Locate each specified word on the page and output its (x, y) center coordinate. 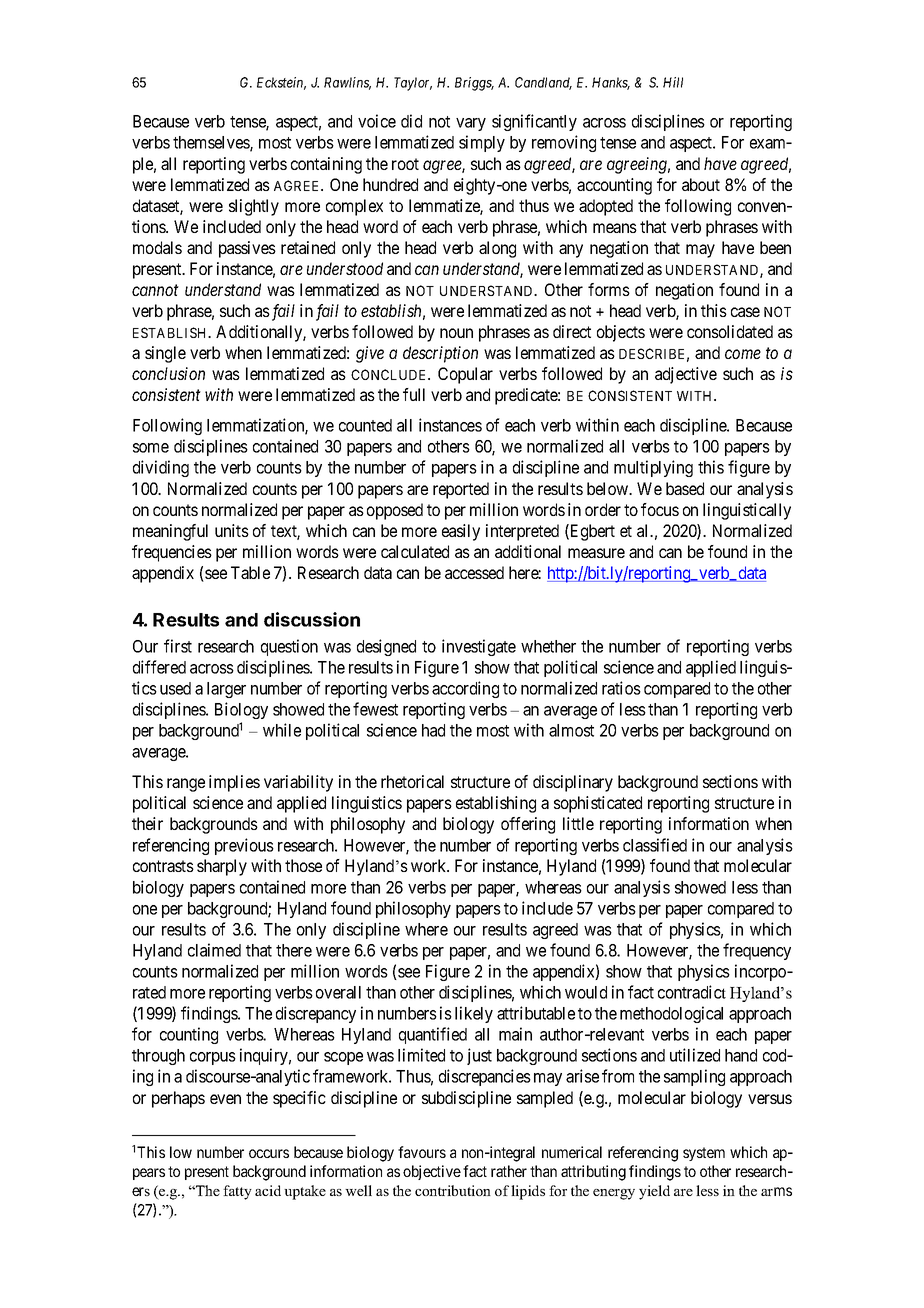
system (704, 1154)
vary (471, 124)
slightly (254, 207)
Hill (673, 82)
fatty (237, 1192)
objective (432, 1172)
